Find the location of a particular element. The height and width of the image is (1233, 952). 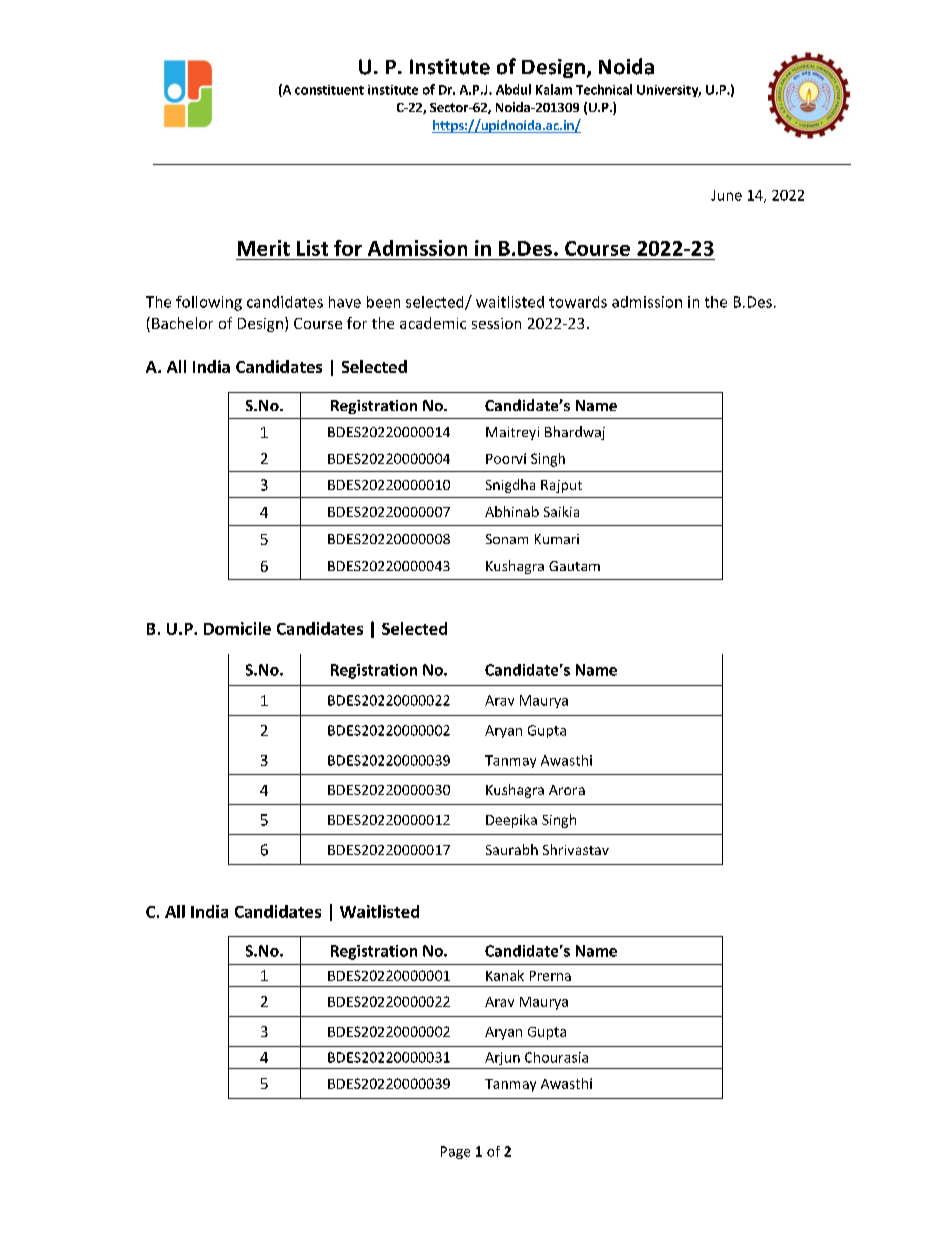

Domicile is located at coordinates (237, 628).
